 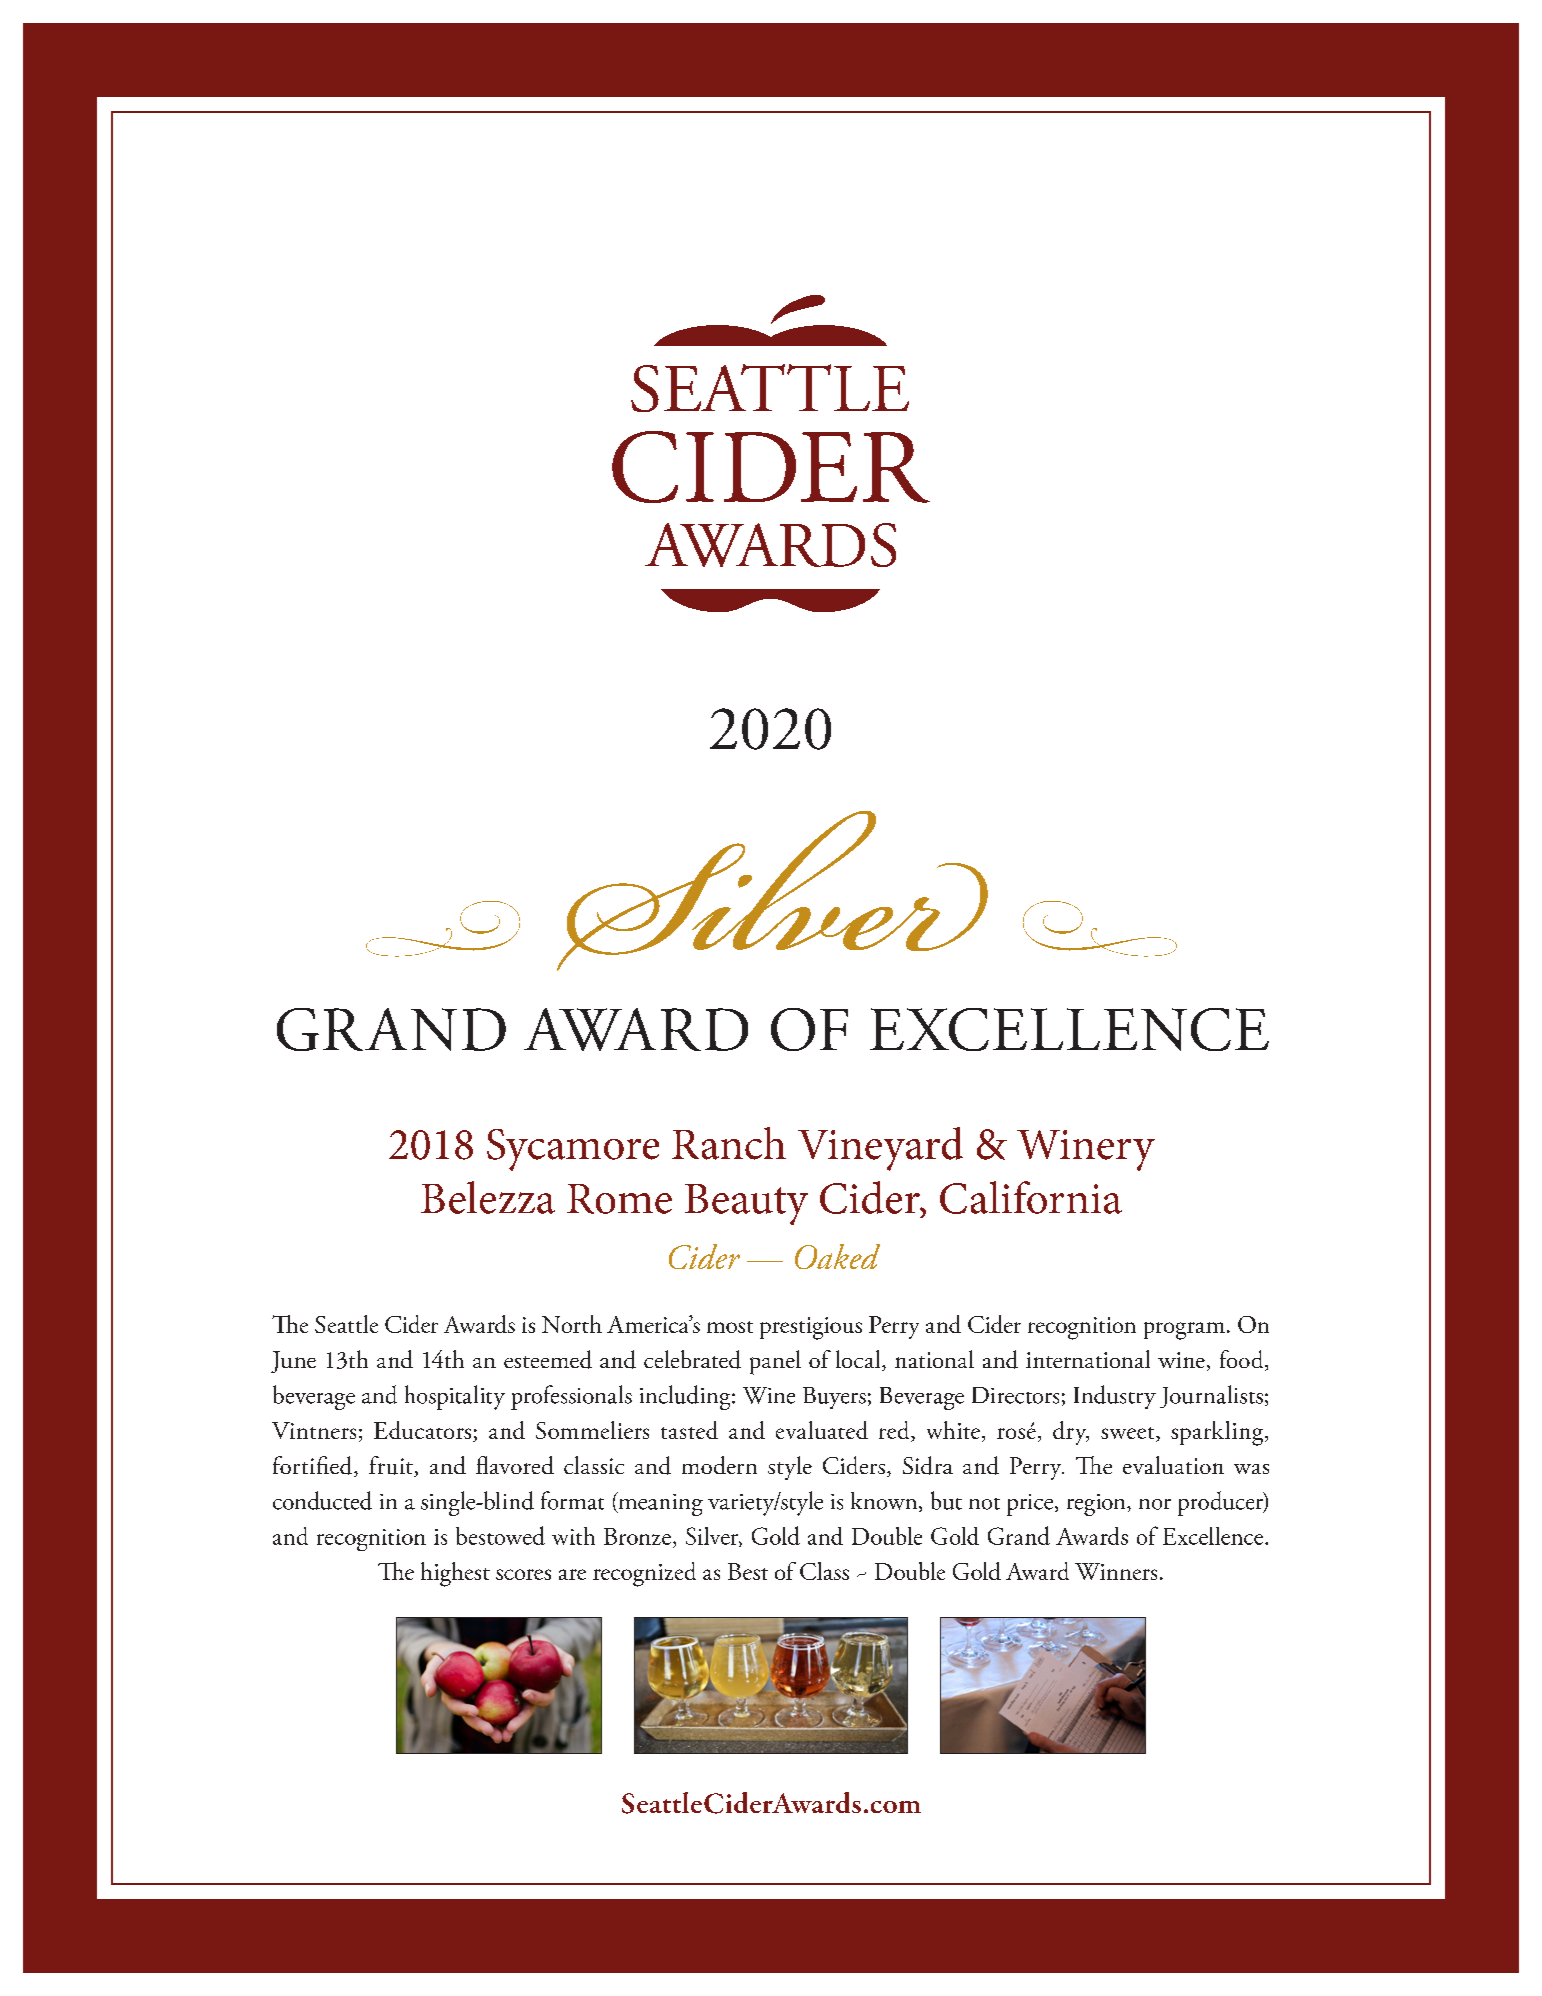 What do you see at coordinates (746, 1204) in the screenshot?
I see `Beauty` at bounding box center [746, 1204].
